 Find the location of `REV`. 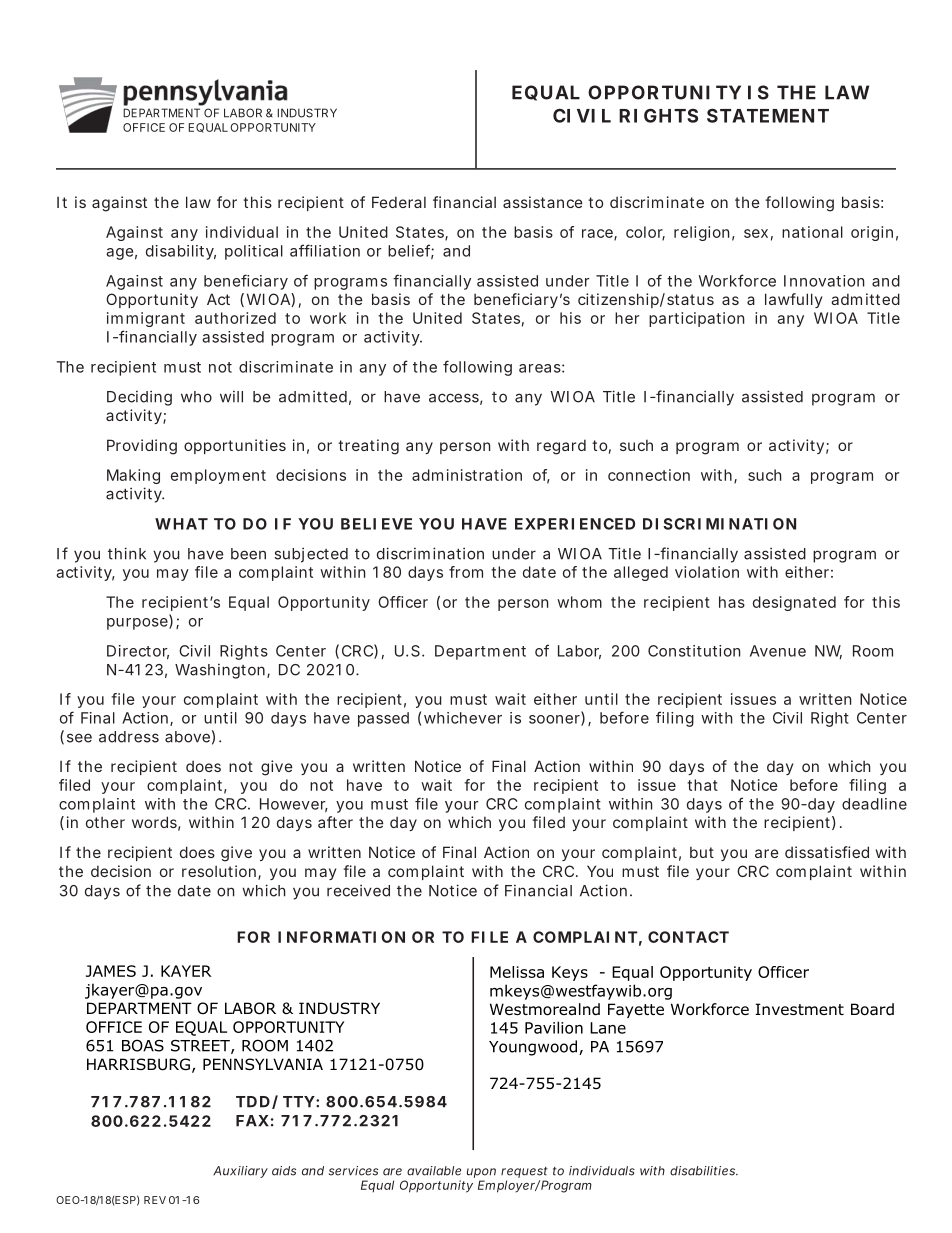

REV is located at coordinates (155, 1200).
